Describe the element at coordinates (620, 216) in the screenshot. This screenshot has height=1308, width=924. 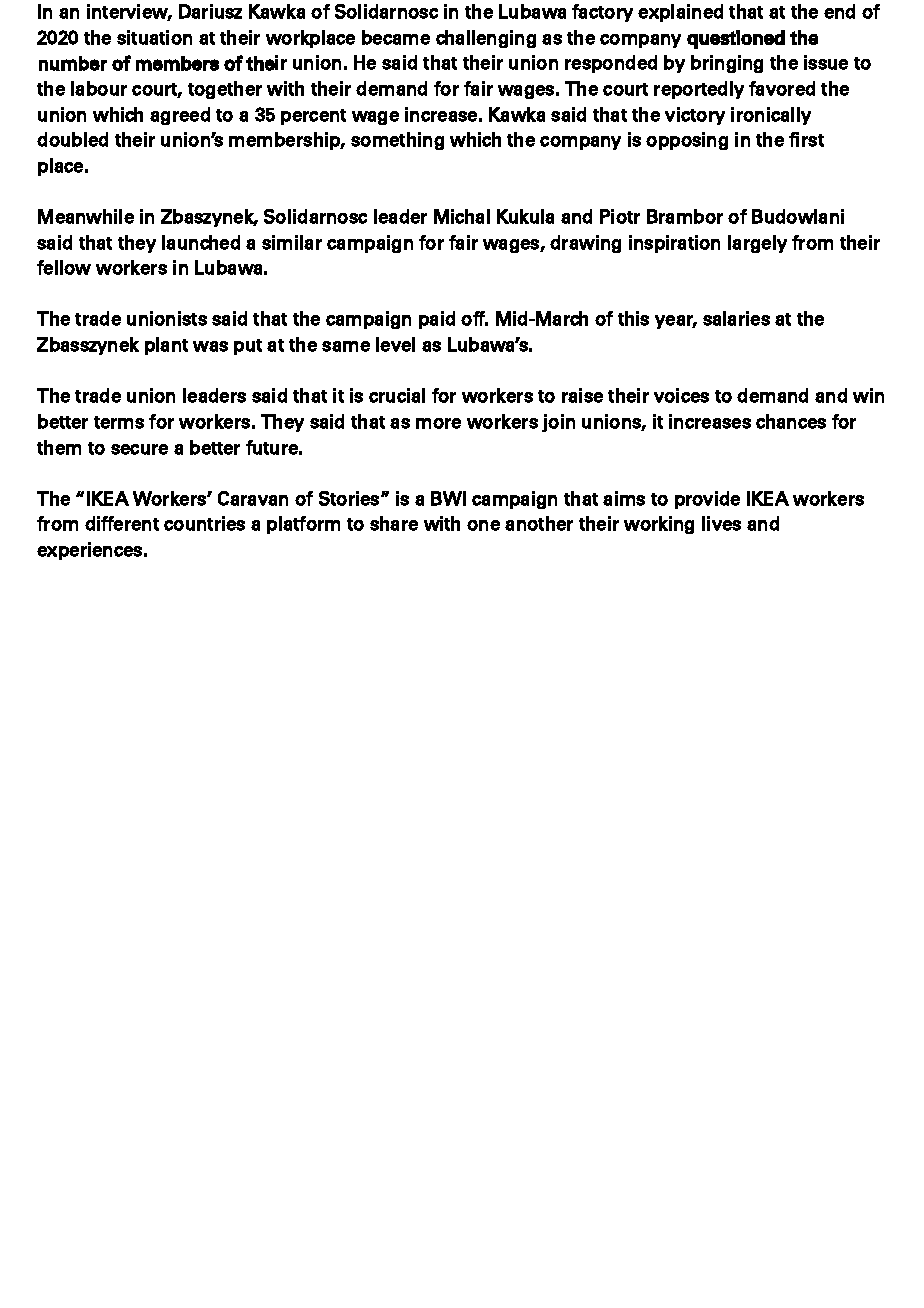
I see `Piotr` at that location.
